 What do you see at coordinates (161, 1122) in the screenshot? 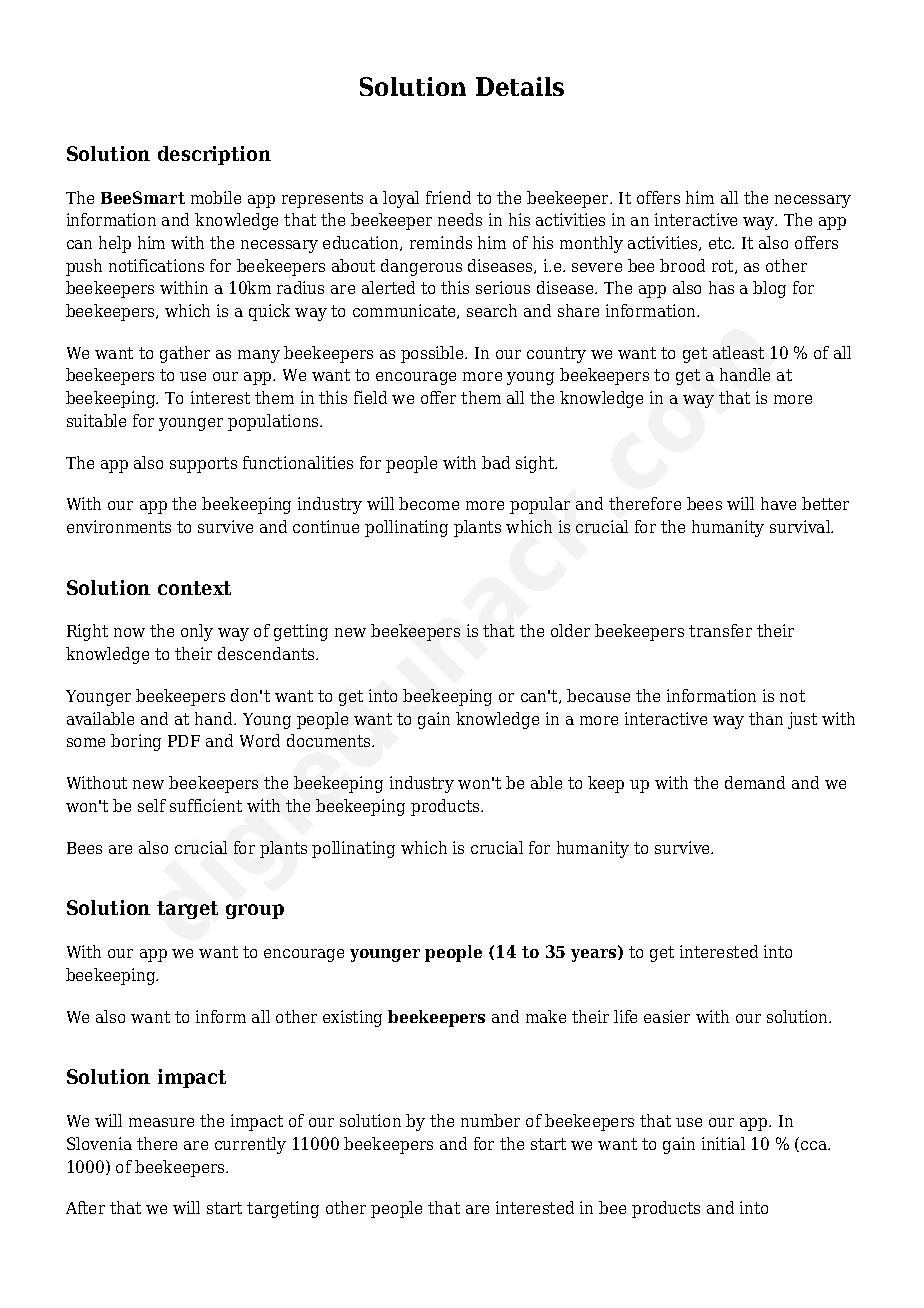
I see `measure` at bounding box center [161, 1122].
